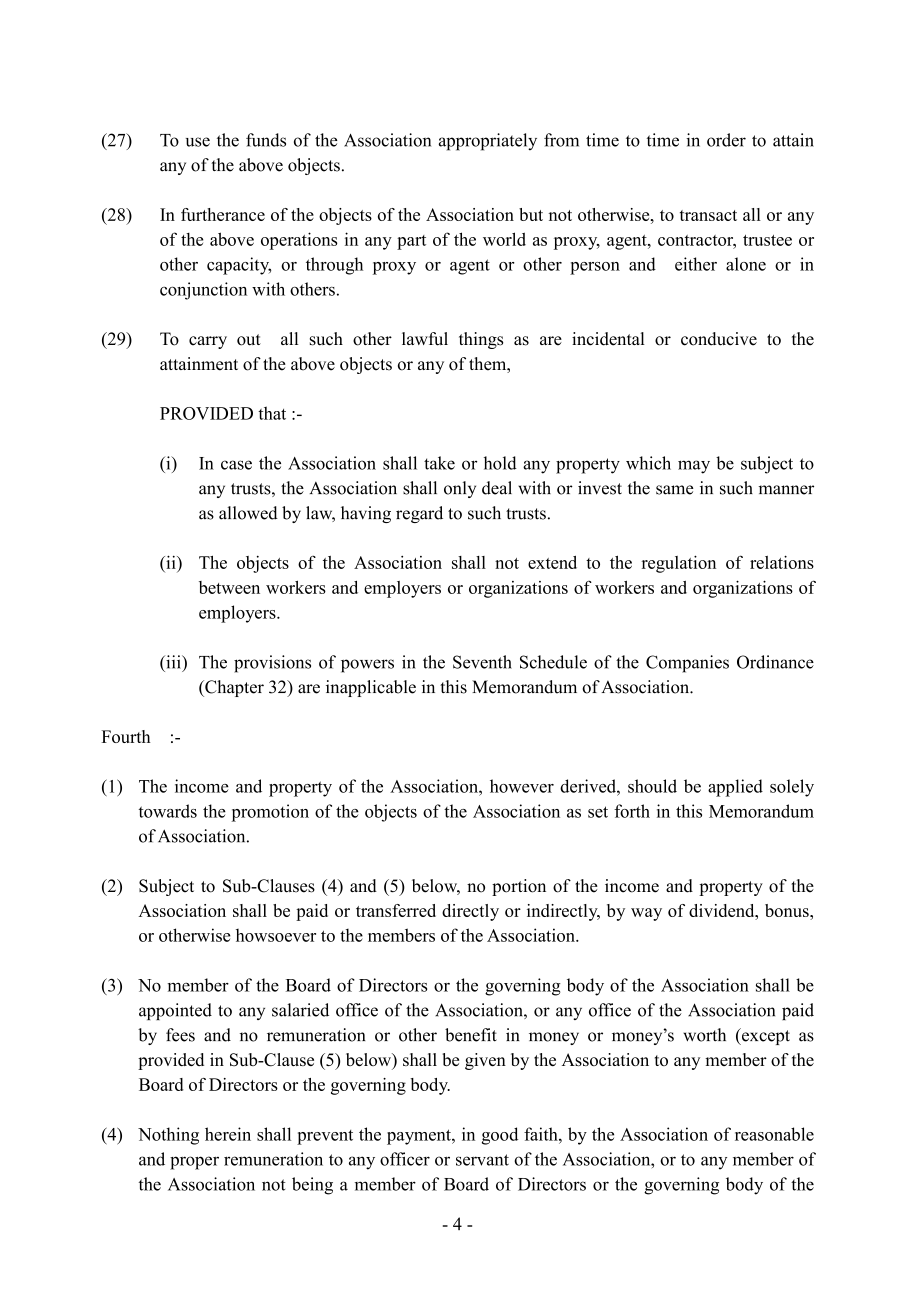 The image size is (924, 1308). Describe the element at coordinates (223, 214) in the document. I see `furtherance` at that location.
